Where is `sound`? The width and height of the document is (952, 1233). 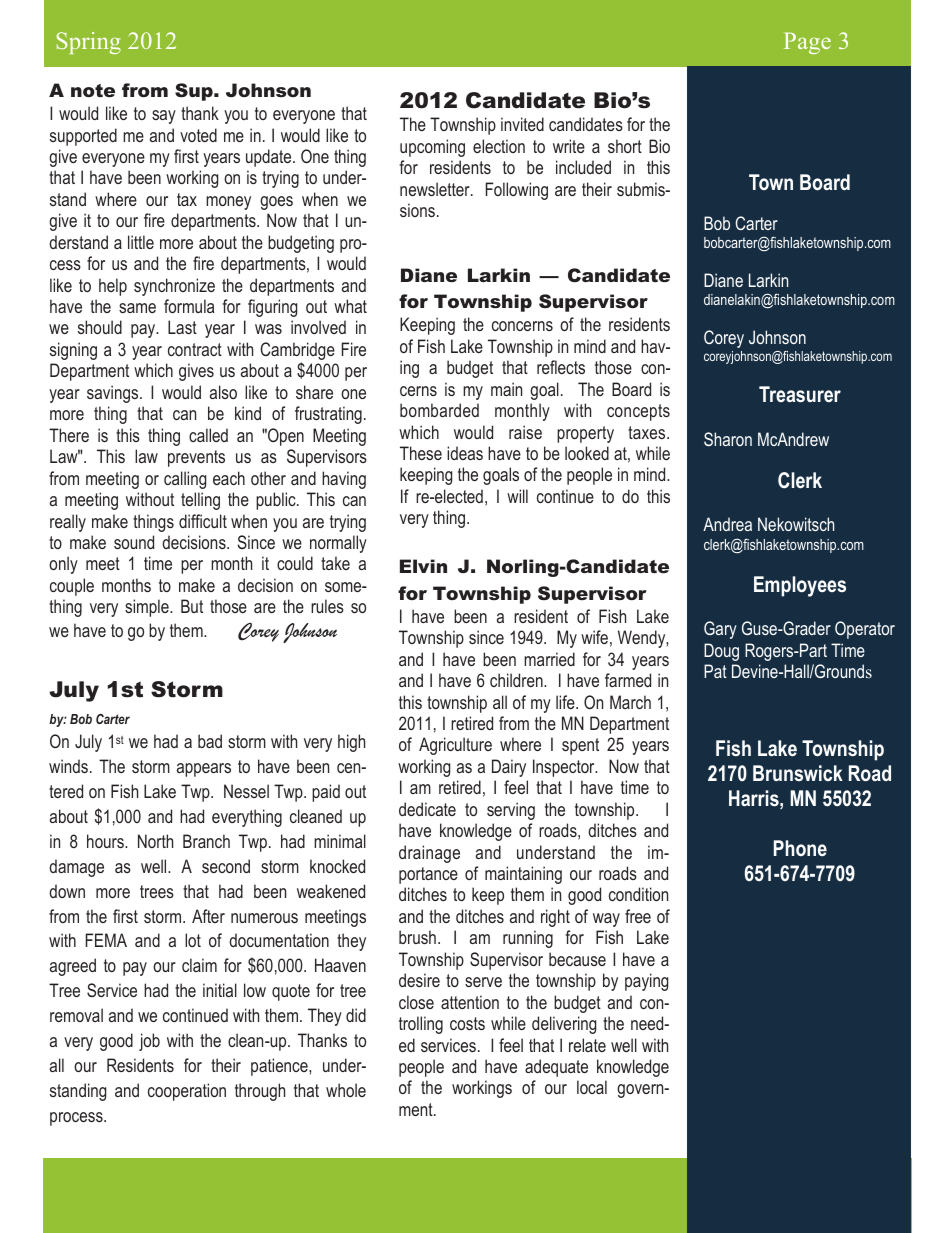
sound is located at coordinates (134, 542).
